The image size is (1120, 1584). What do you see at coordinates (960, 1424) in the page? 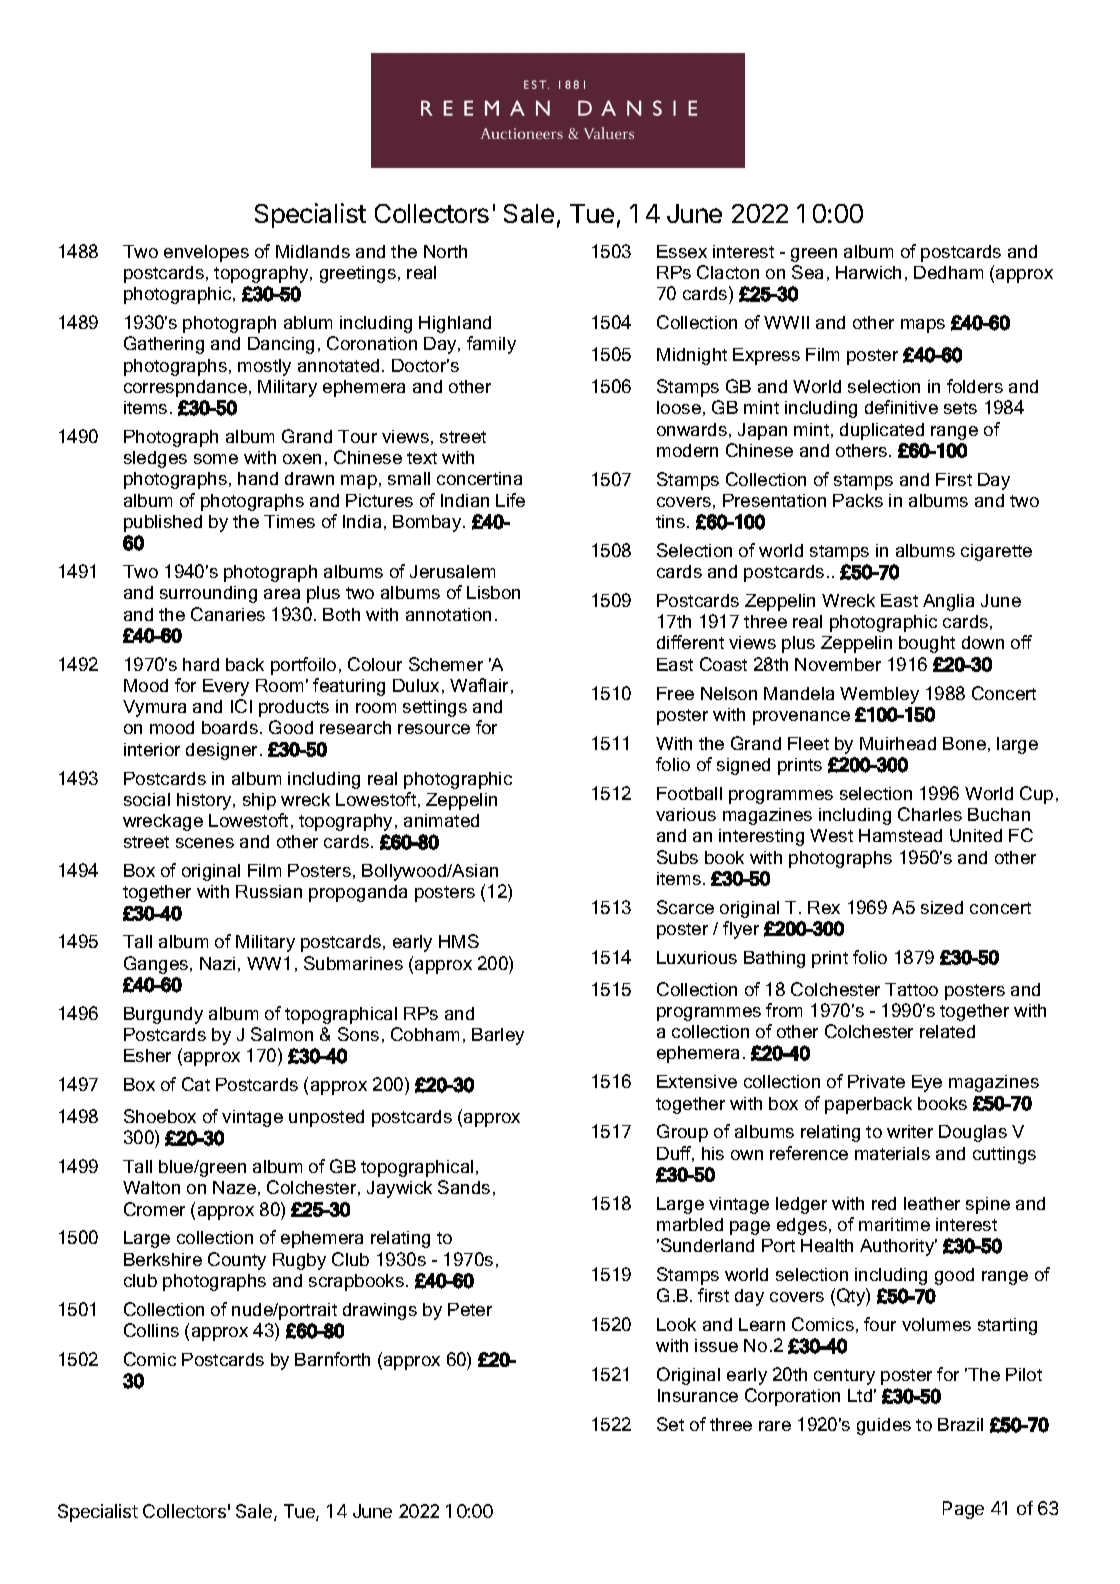
I see `Brazil` at bounding box center [960, 1424].
